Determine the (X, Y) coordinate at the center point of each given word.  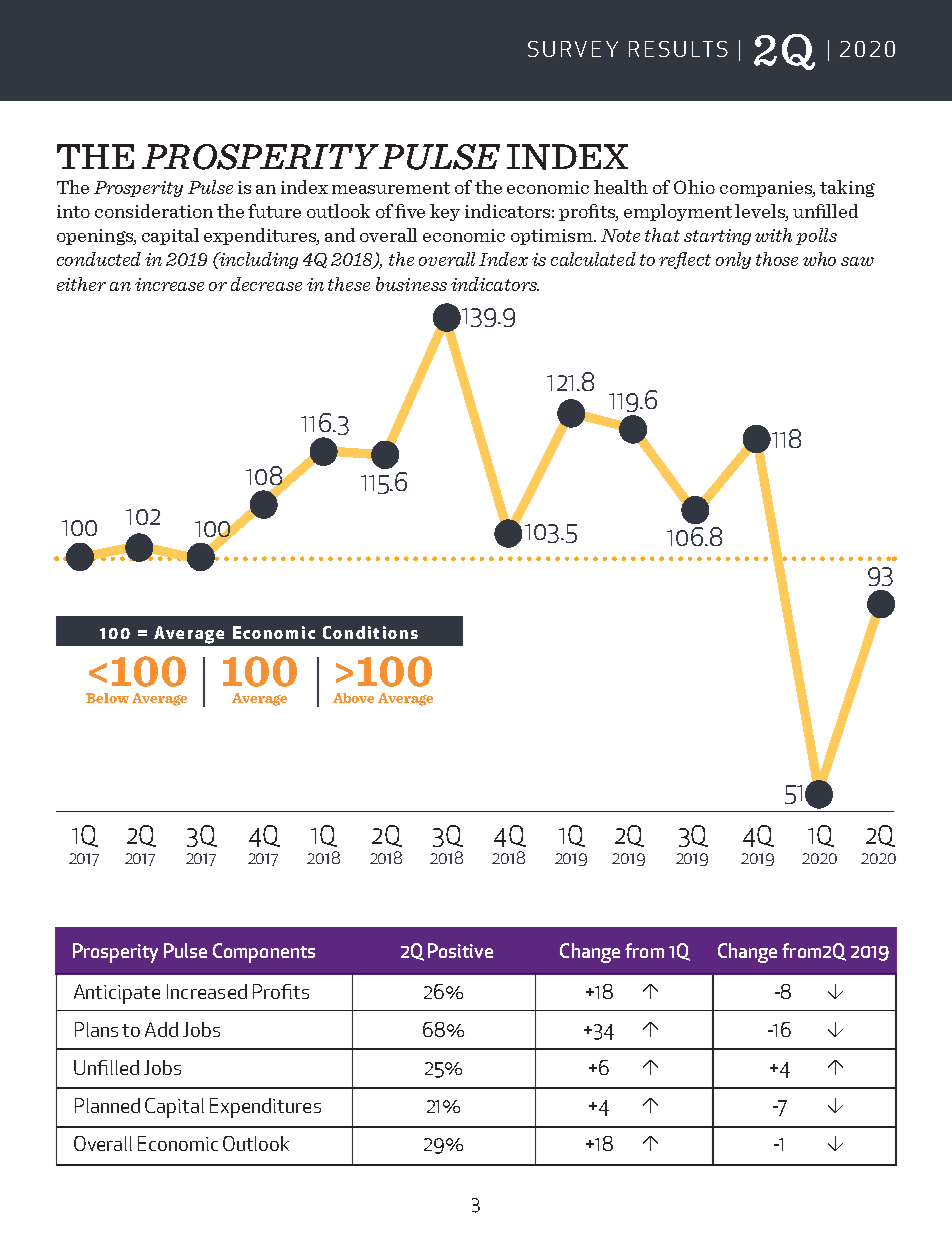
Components (264, 953)
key (445, 212)
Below (107, 698)
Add (161, 1029)
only (733, 260)
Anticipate (117, 994)
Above (353, 698)
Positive (460, 950)
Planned (107, 1105)
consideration (154, 211)
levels (761, 211)
